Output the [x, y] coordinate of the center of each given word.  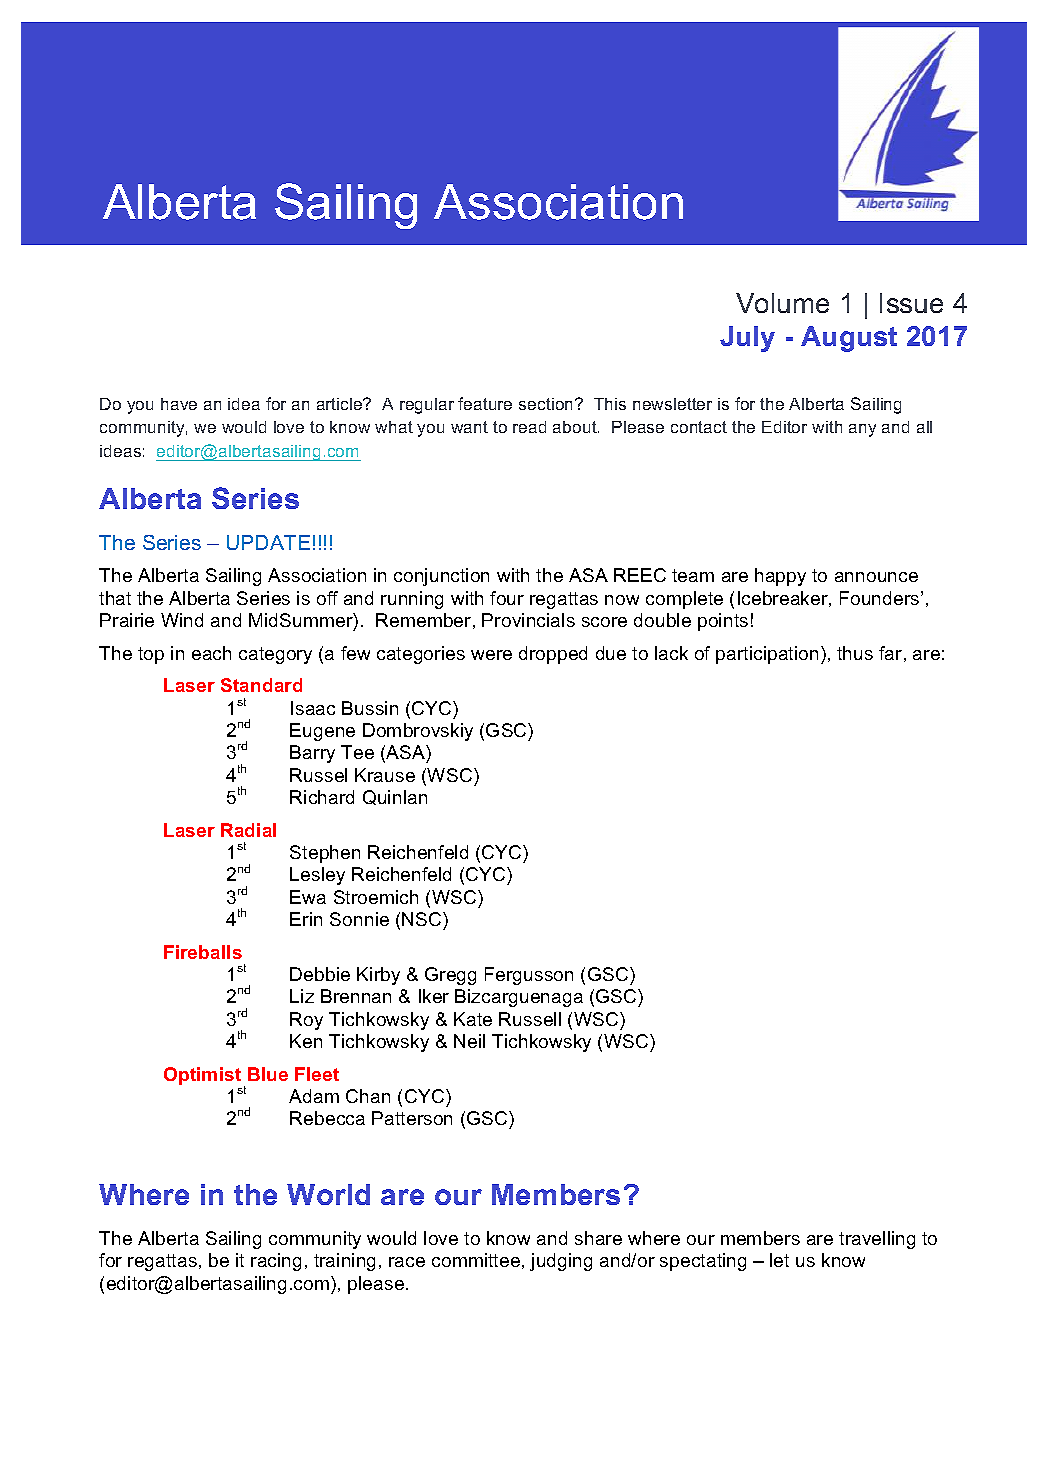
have [179, 404]
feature [485, 403]
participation [767, 655]
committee [476, 1260]
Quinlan [395, 797]
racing [276, 1262]
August [849, 339]
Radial [248, 830]
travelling [877, 1240]
